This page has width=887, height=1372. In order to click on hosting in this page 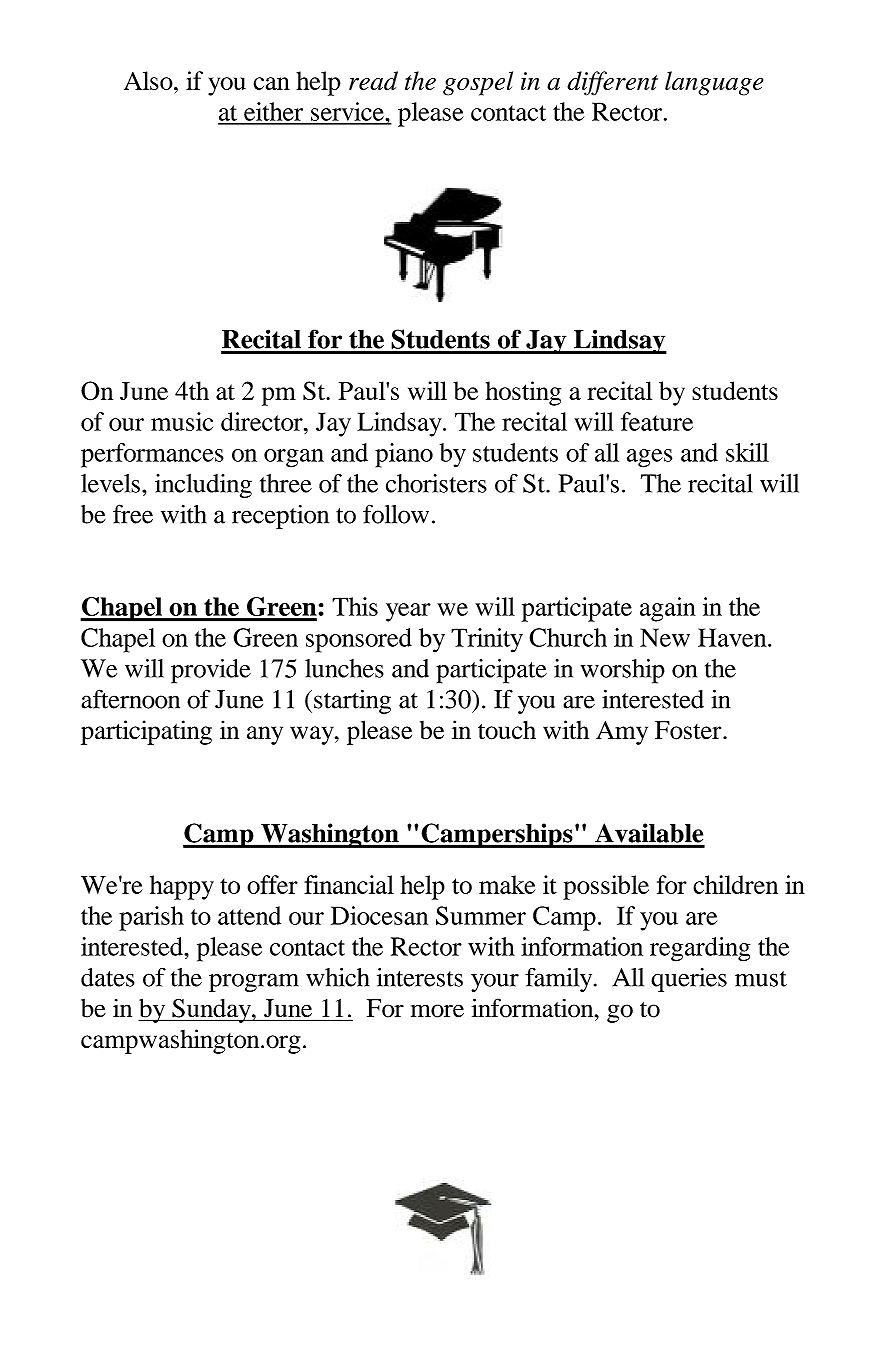, I will do `click(523, 393)`.
